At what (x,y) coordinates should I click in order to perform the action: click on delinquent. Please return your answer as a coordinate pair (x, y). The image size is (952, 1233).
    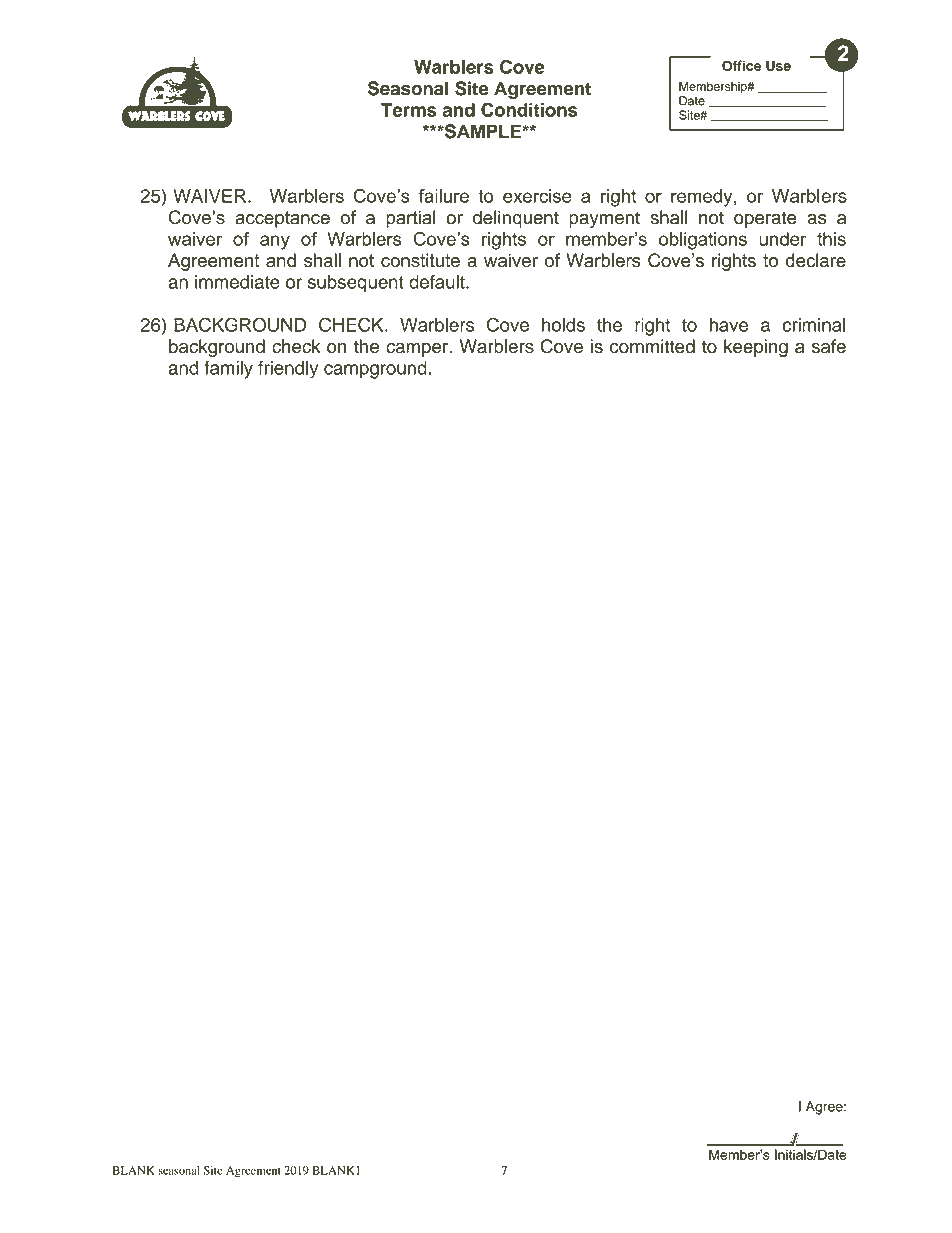
    Looking at the image, I should click on (516, 219).
